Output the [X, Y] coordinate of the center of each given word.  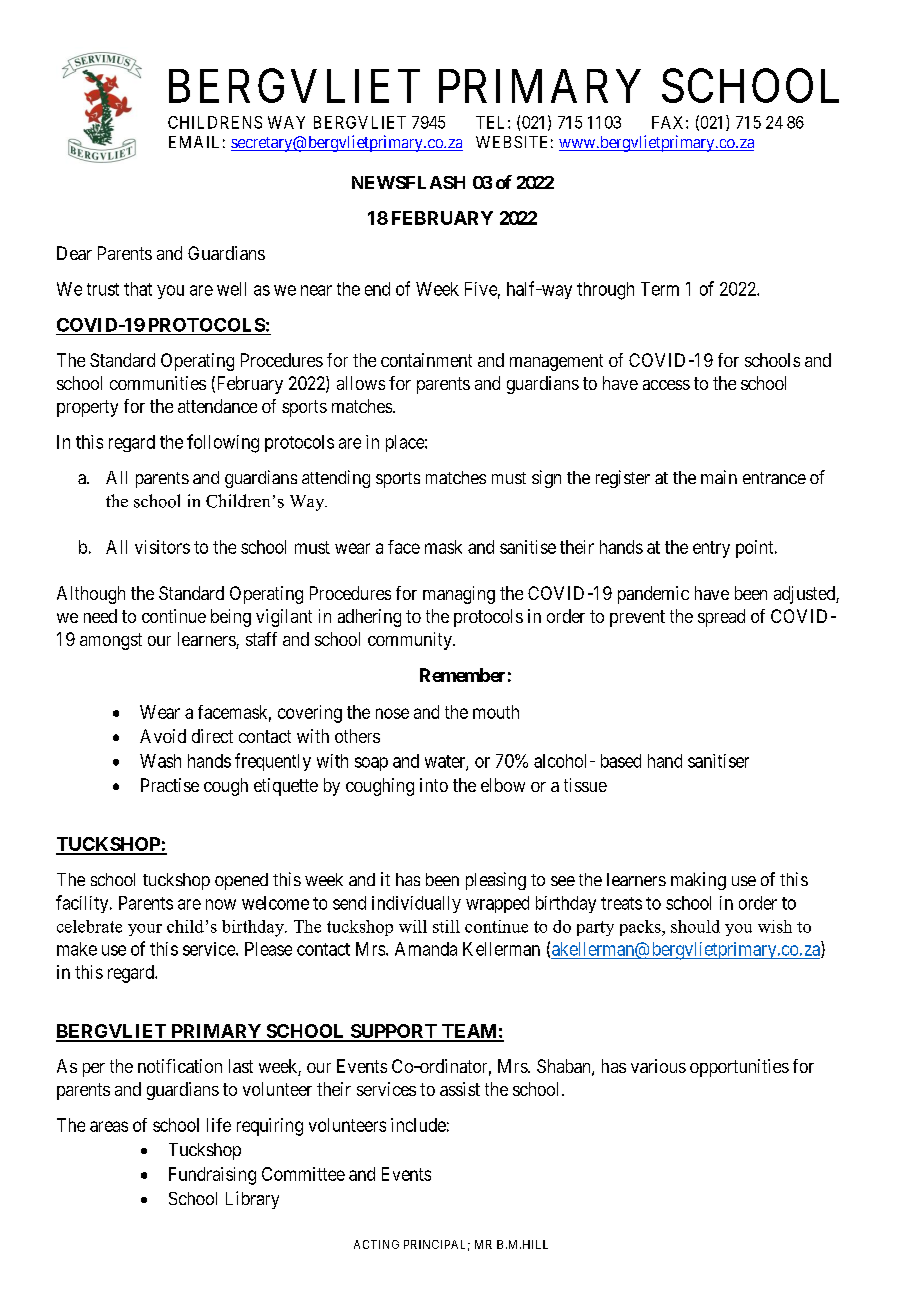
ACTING [376, 1244]
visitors [162, 547]
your [145, 930]
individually [416, 904]
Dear [74, 253]
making [698, 881]
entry [711, 549]
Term [660, 289]
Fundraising [212, 1176]
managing [459, 595]
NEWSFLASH [408, 182]
